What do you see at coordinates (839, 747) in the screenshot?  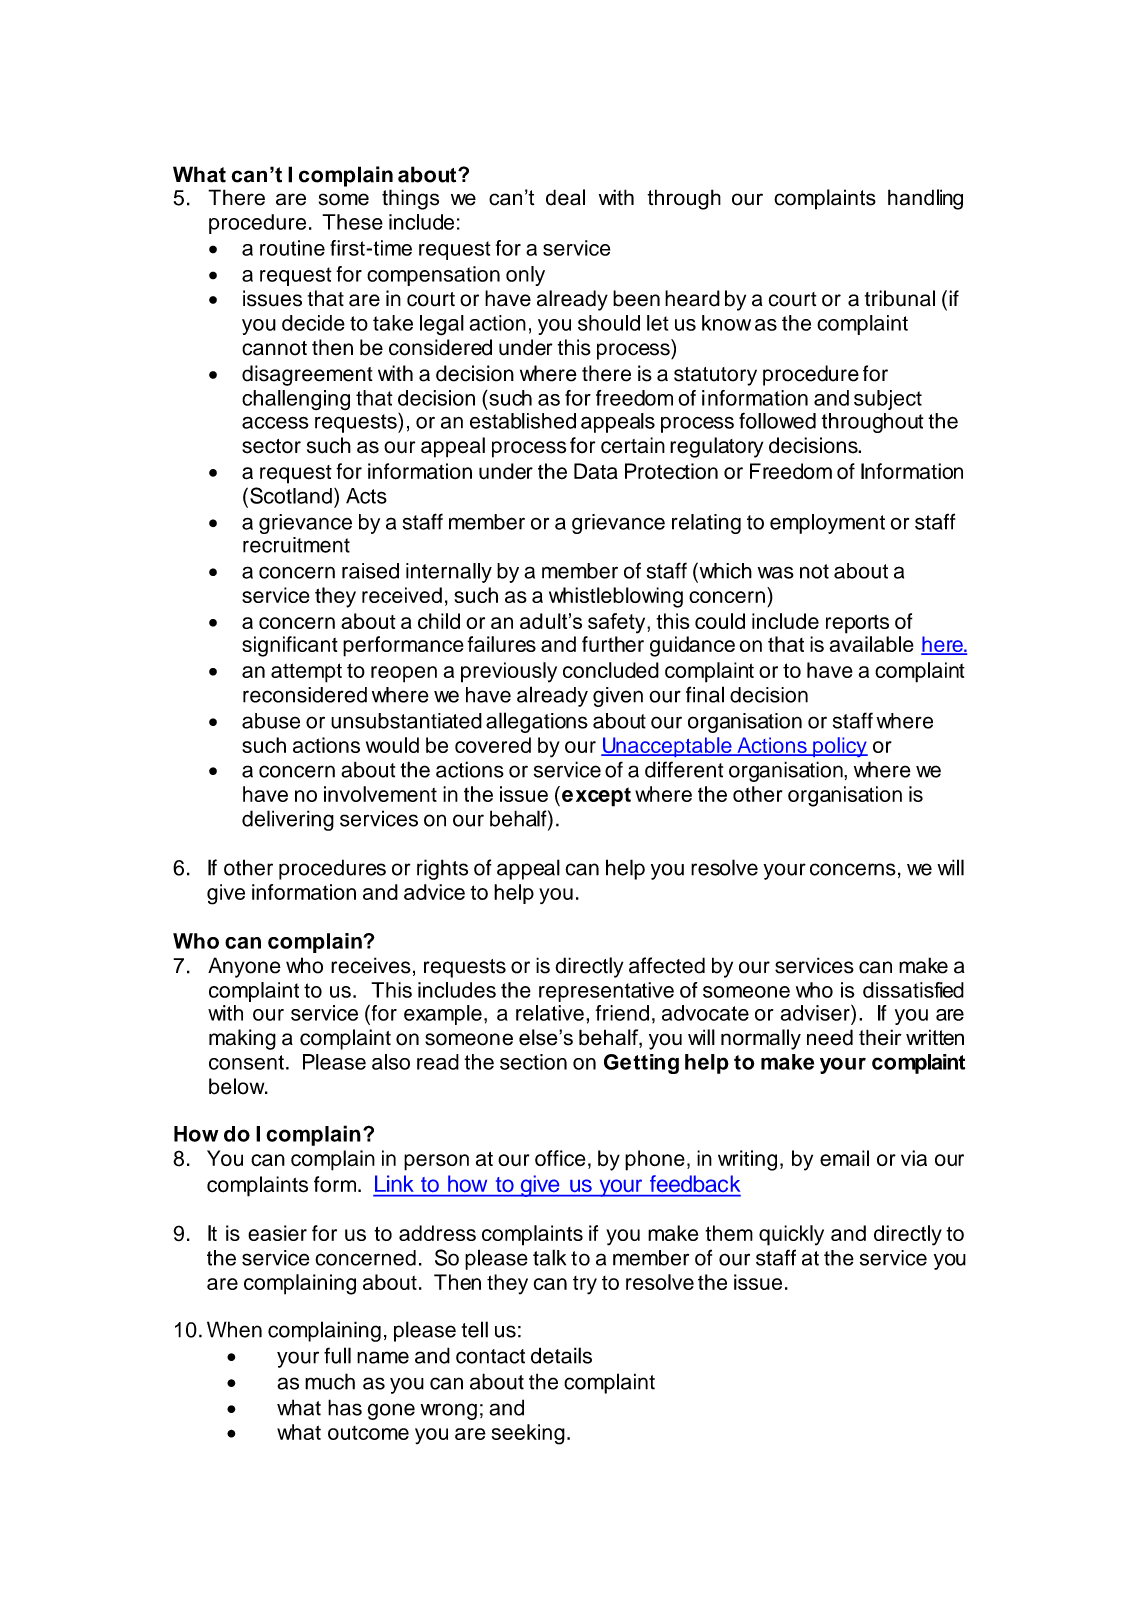 I see `policy` at bounding box center [839, 747].
